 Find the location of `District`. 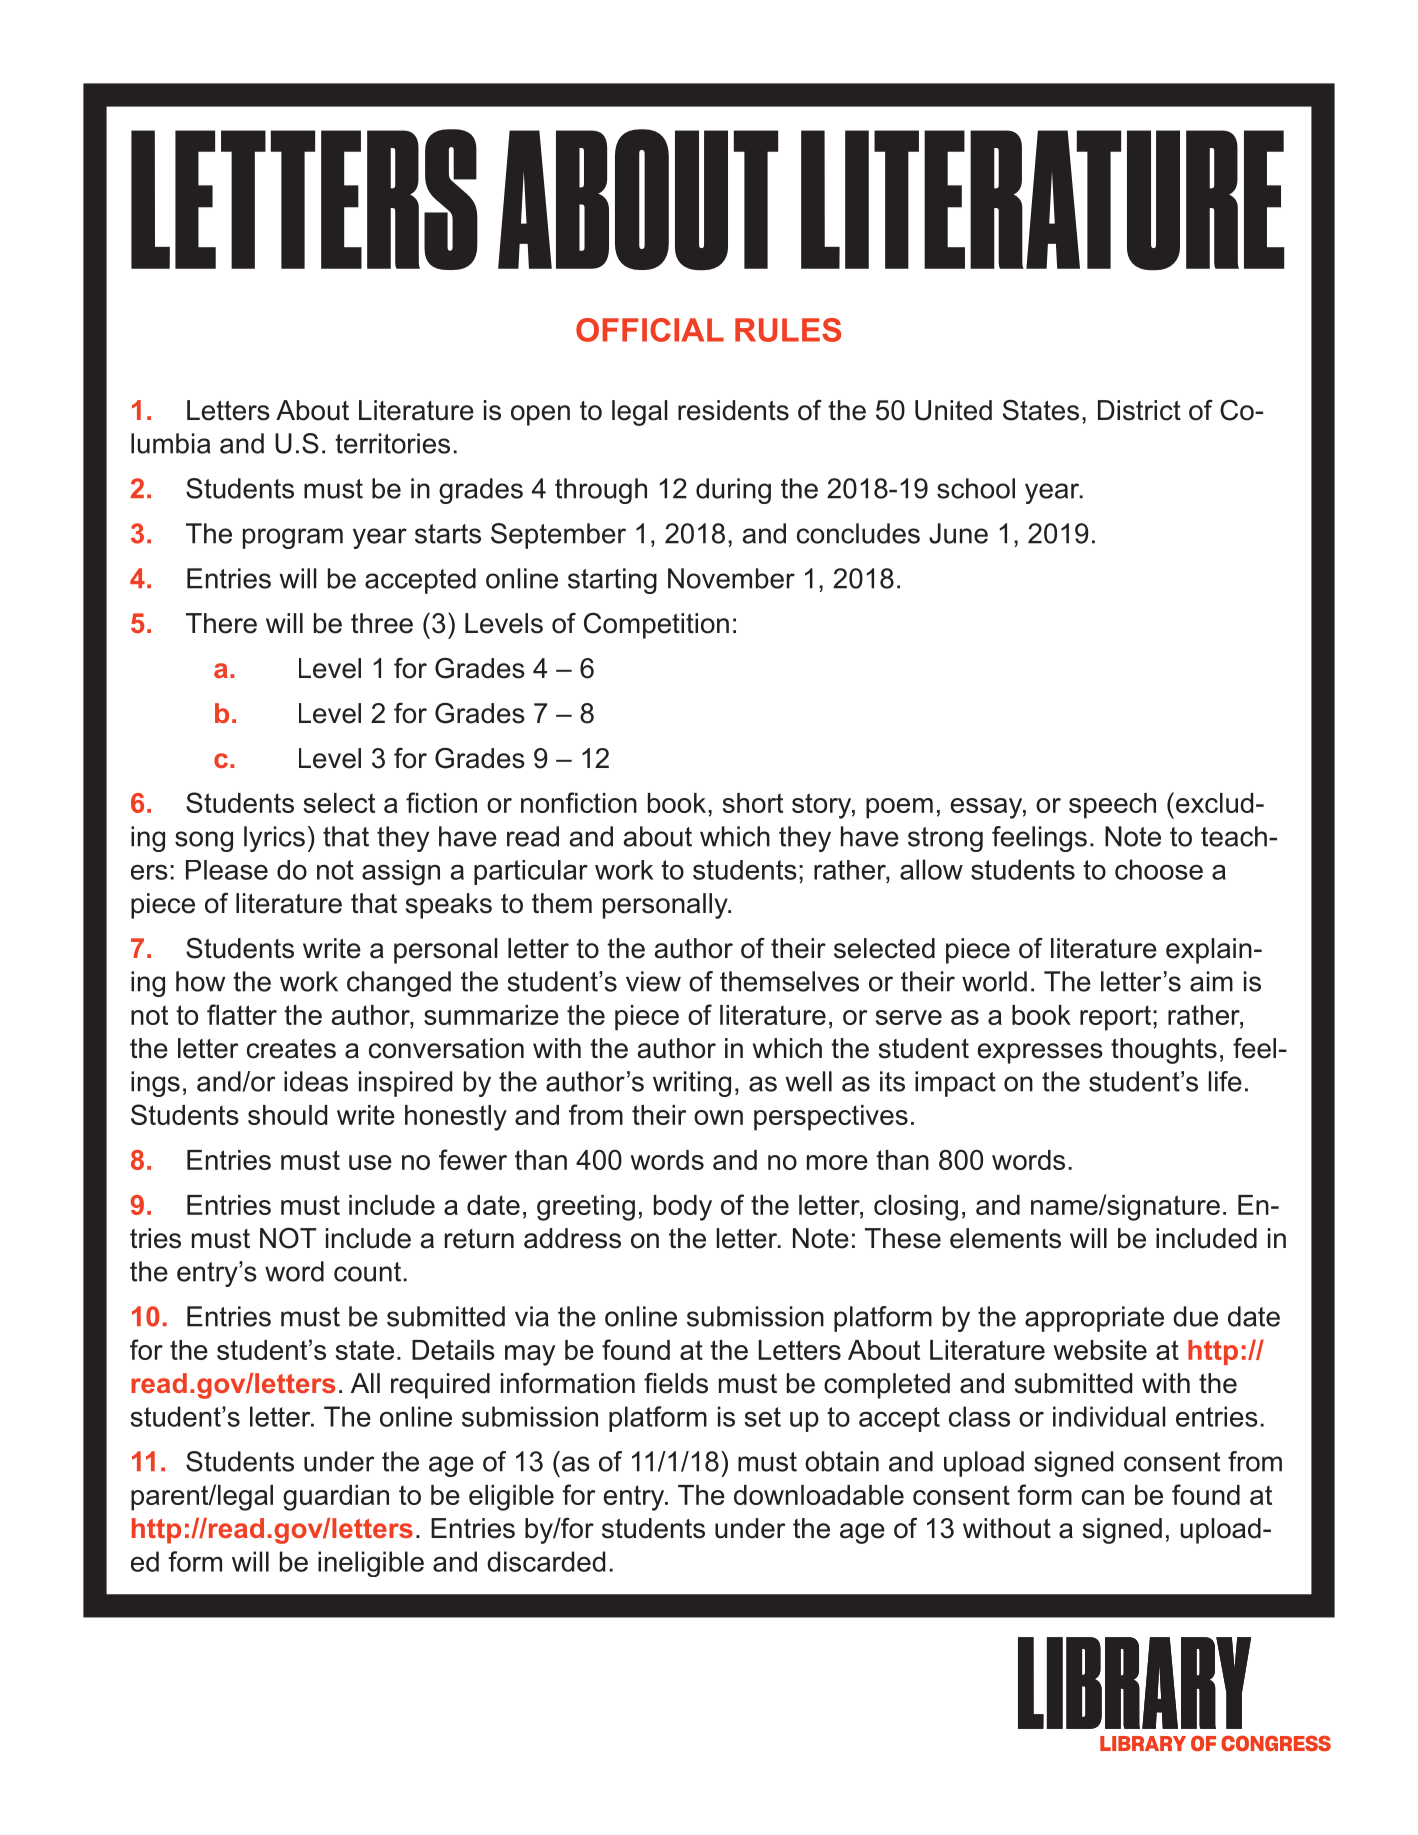

District is located at coordinates (1139, 410).
